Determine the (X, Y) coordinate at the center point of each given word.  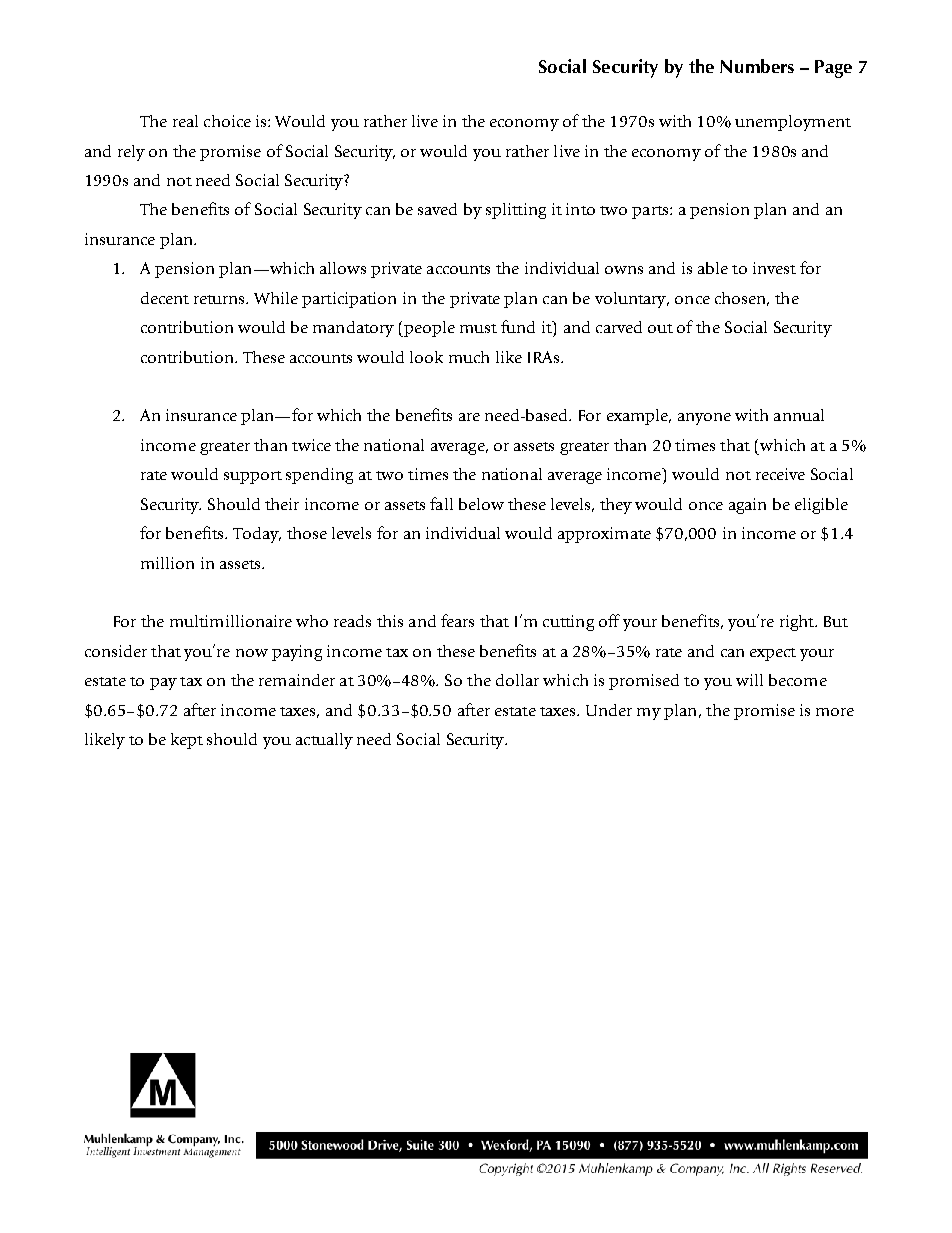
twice (311, 445)
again (747, 506)
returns (220, 299)
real (185, 121)
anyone (704, 419)
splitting (516, 211)
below (481, 504)
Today (257, 535)
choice (227, 121)
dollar (517, 680)
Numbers (757, 66)
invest (774, 268)
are (469, 417)
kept (187, 741)
